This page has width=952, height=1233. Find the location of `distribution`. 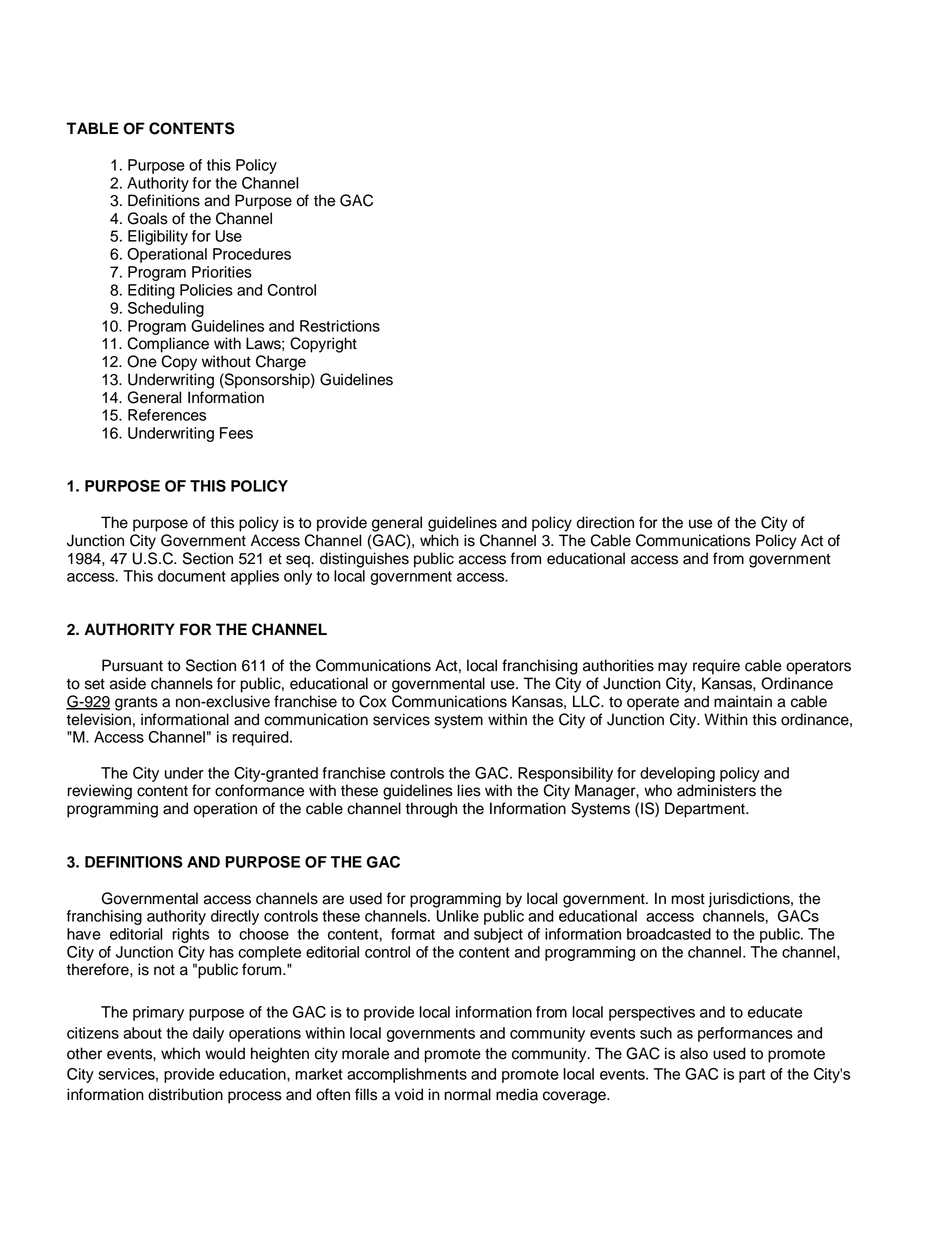

distribution is located at coordinates (185, 1094).
